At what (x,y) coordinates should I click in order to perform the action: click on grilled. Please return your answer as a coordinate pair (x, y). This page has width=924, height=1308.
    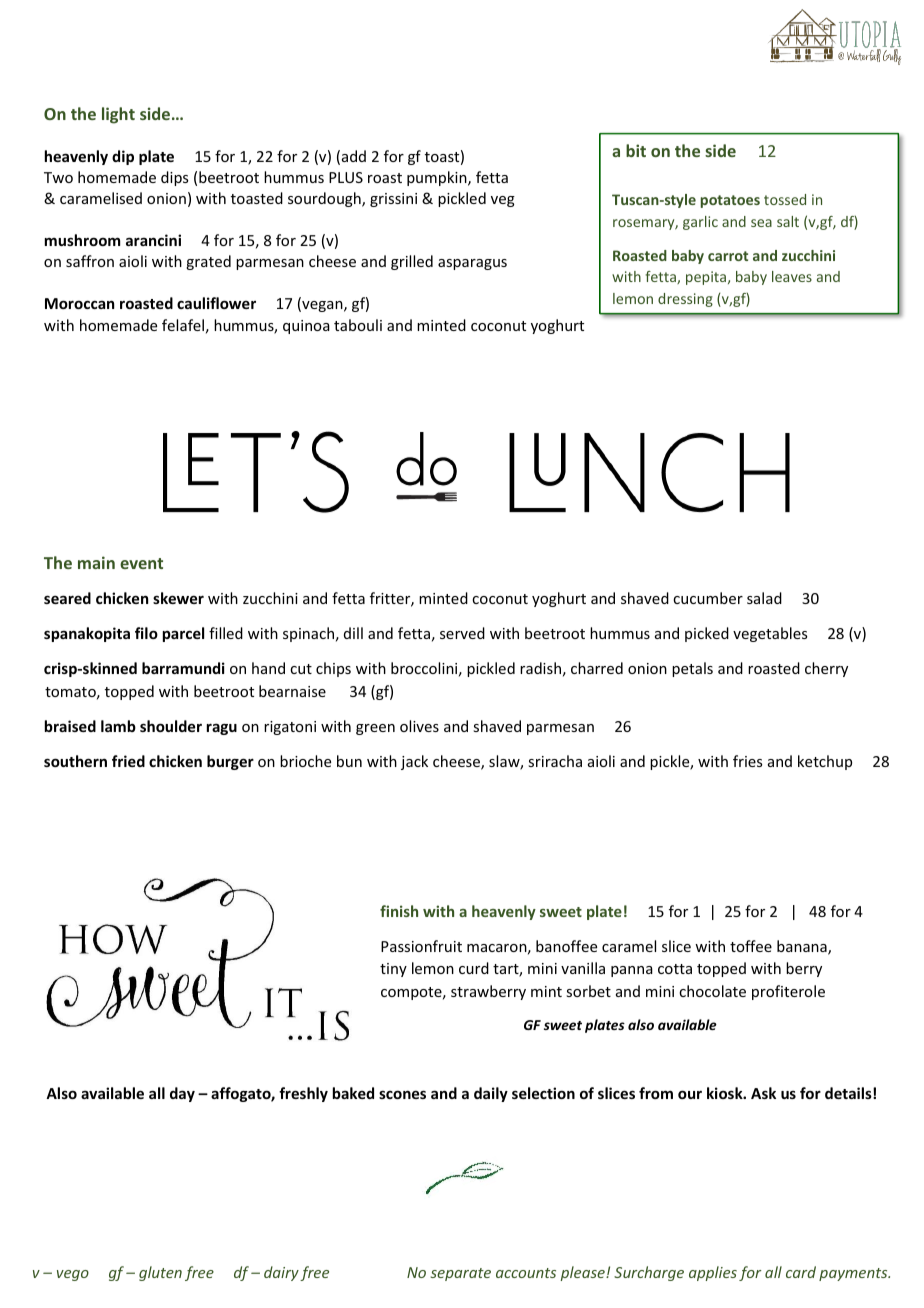
    Looking at the image, I should click on (412, 262).
